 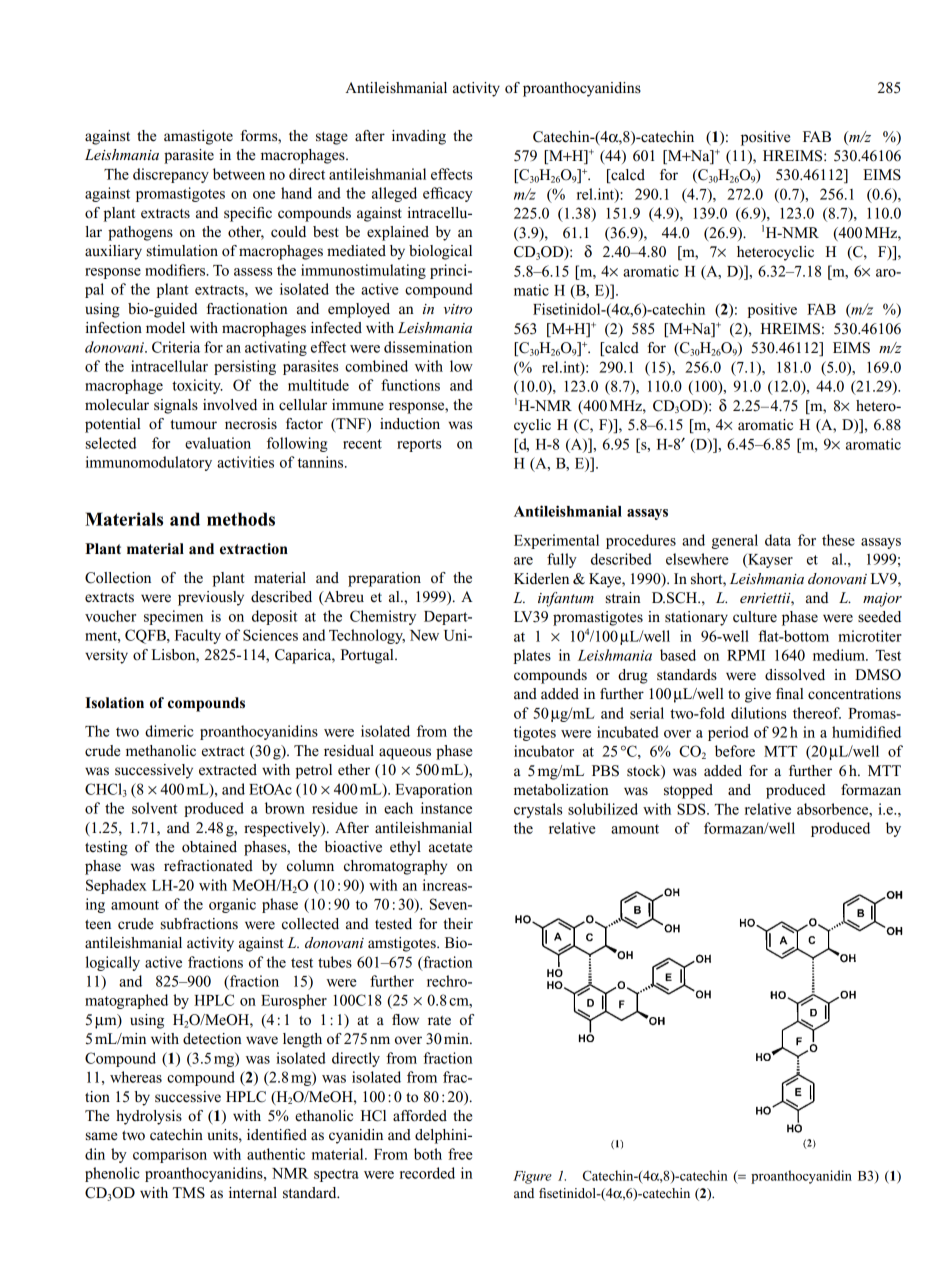 I want to click on dissolved, so click(x=795, y=675).
